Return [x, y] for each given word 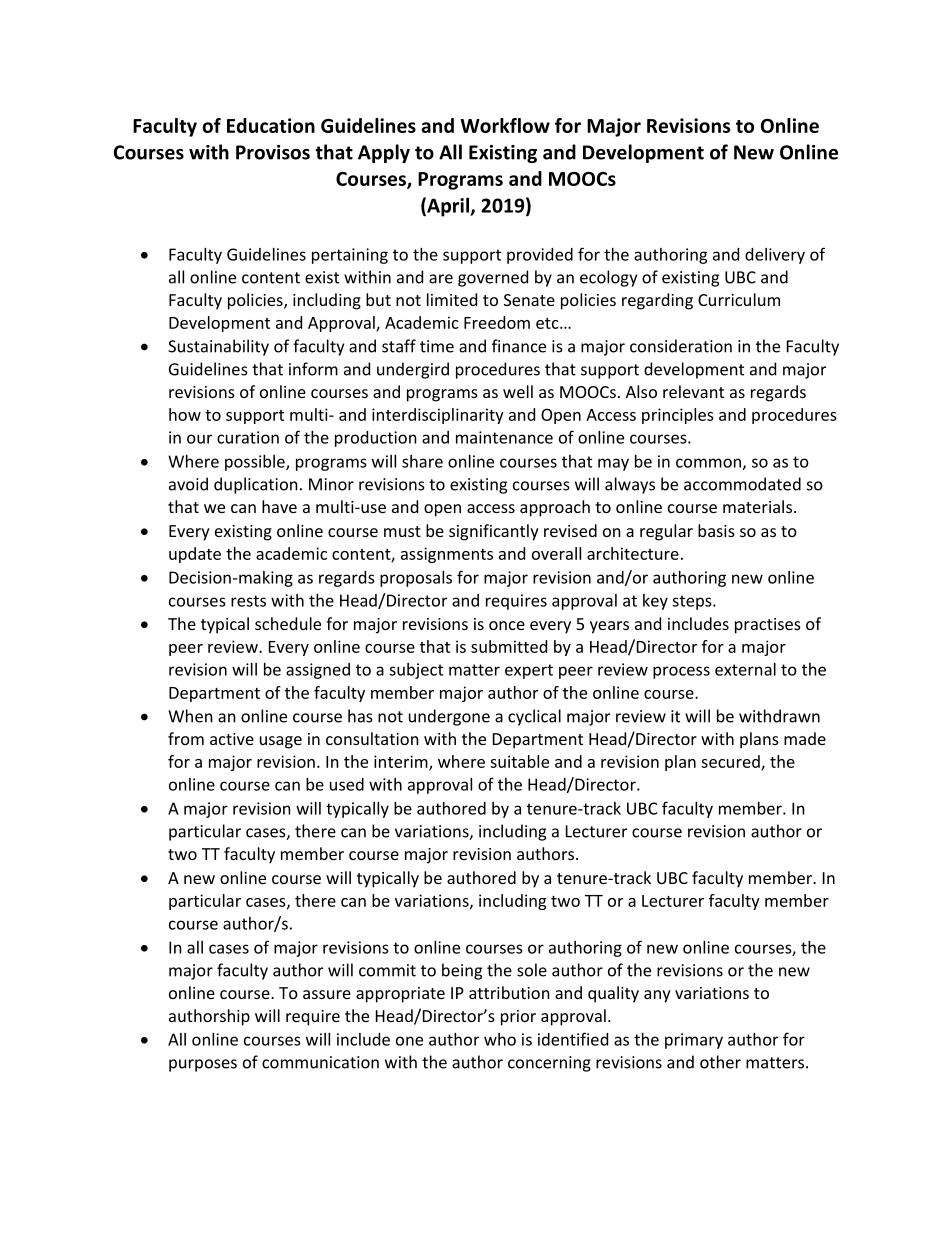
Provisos [273, 152]
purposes [203, 1065]
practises [768, 626]
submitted [509, 646]
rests [248, 601]
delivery [775, 256]
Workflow [505, 125]
